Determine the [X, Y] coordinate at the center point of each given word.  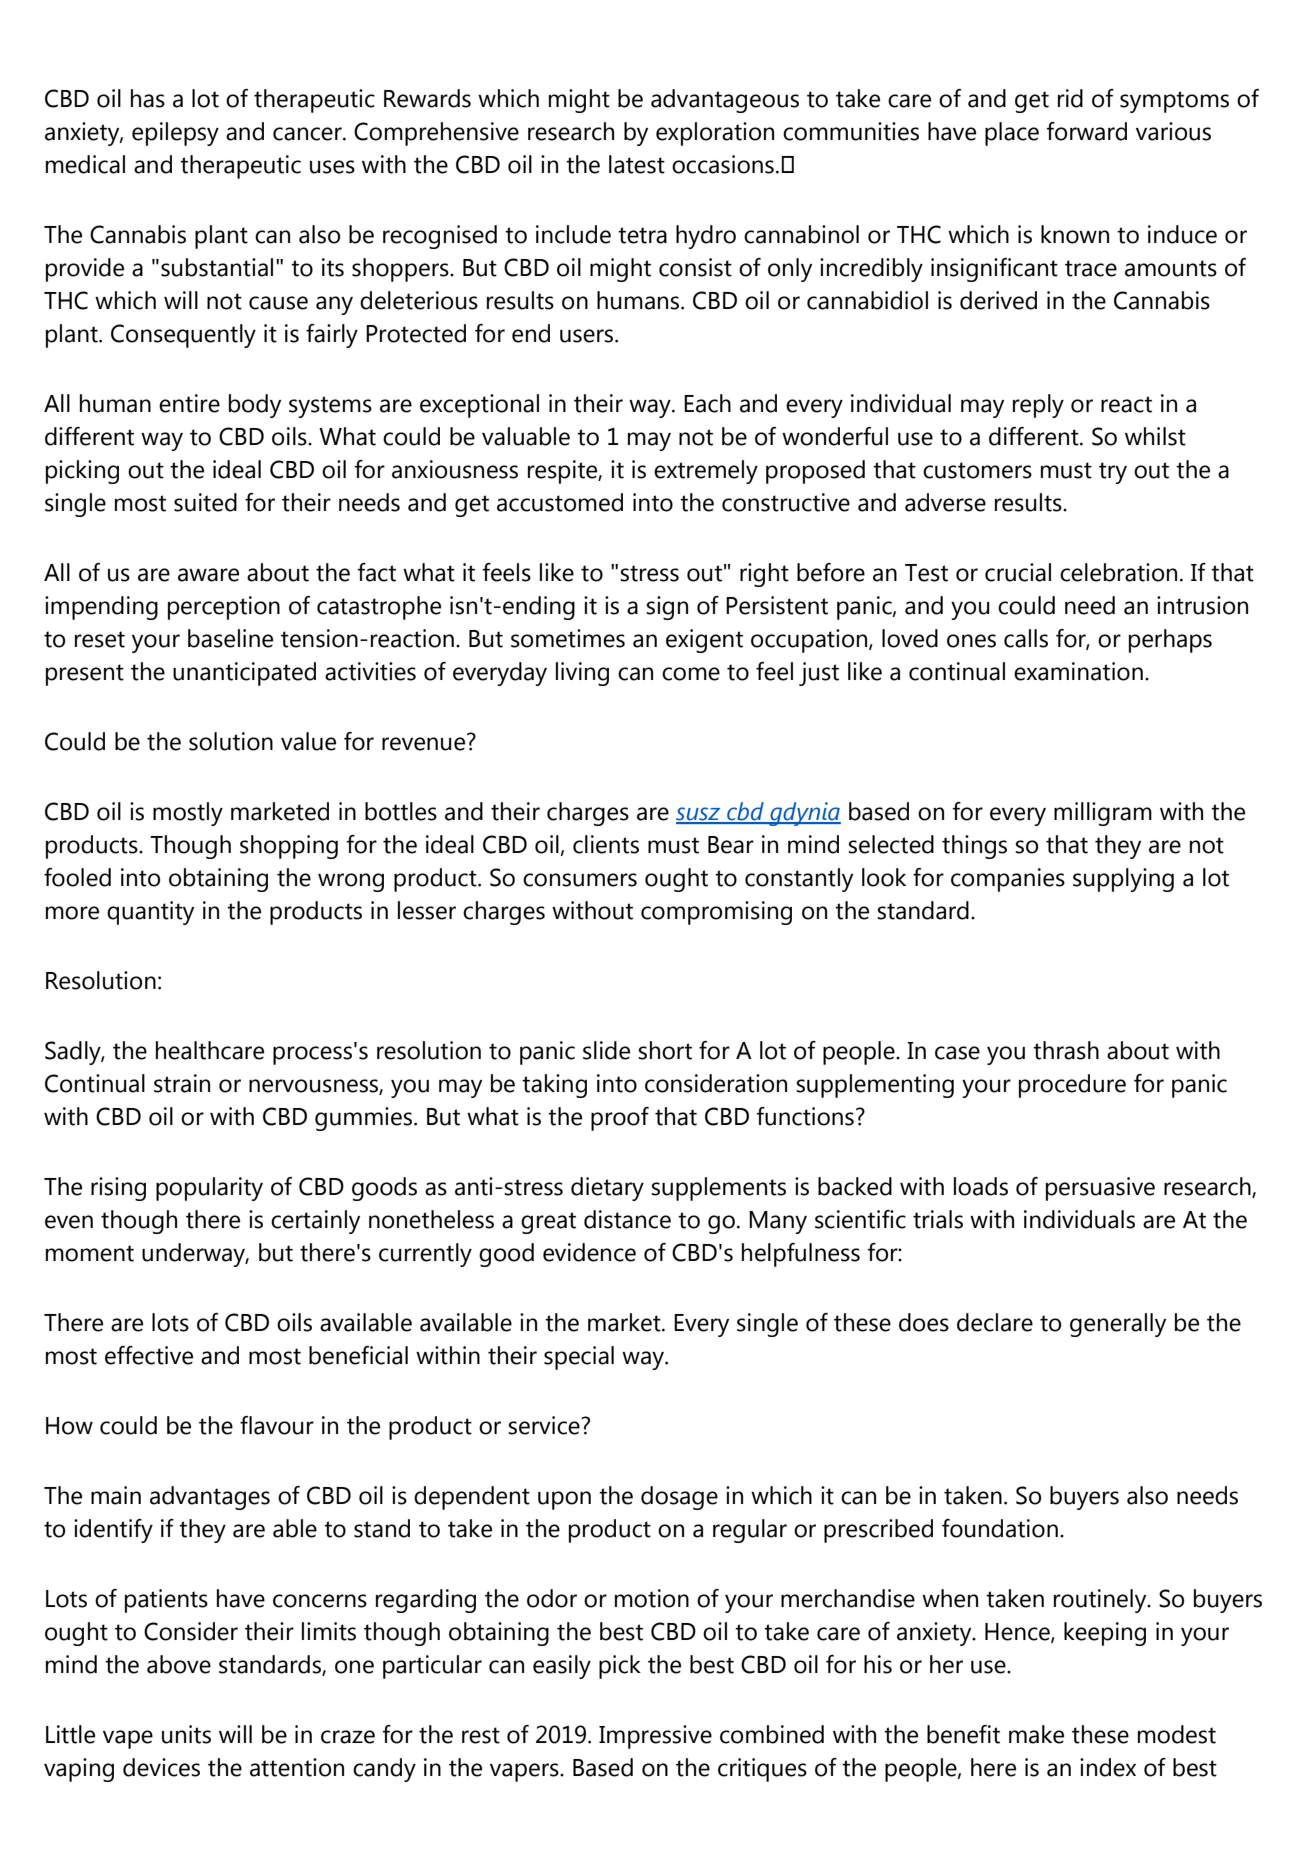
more [72, 913]
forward [1087, 131]
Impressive [655, 1737]
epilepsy [175, 134]
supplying [1123, 880]
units [186, 1734]
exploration [715, 134]
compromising [716, 913]
